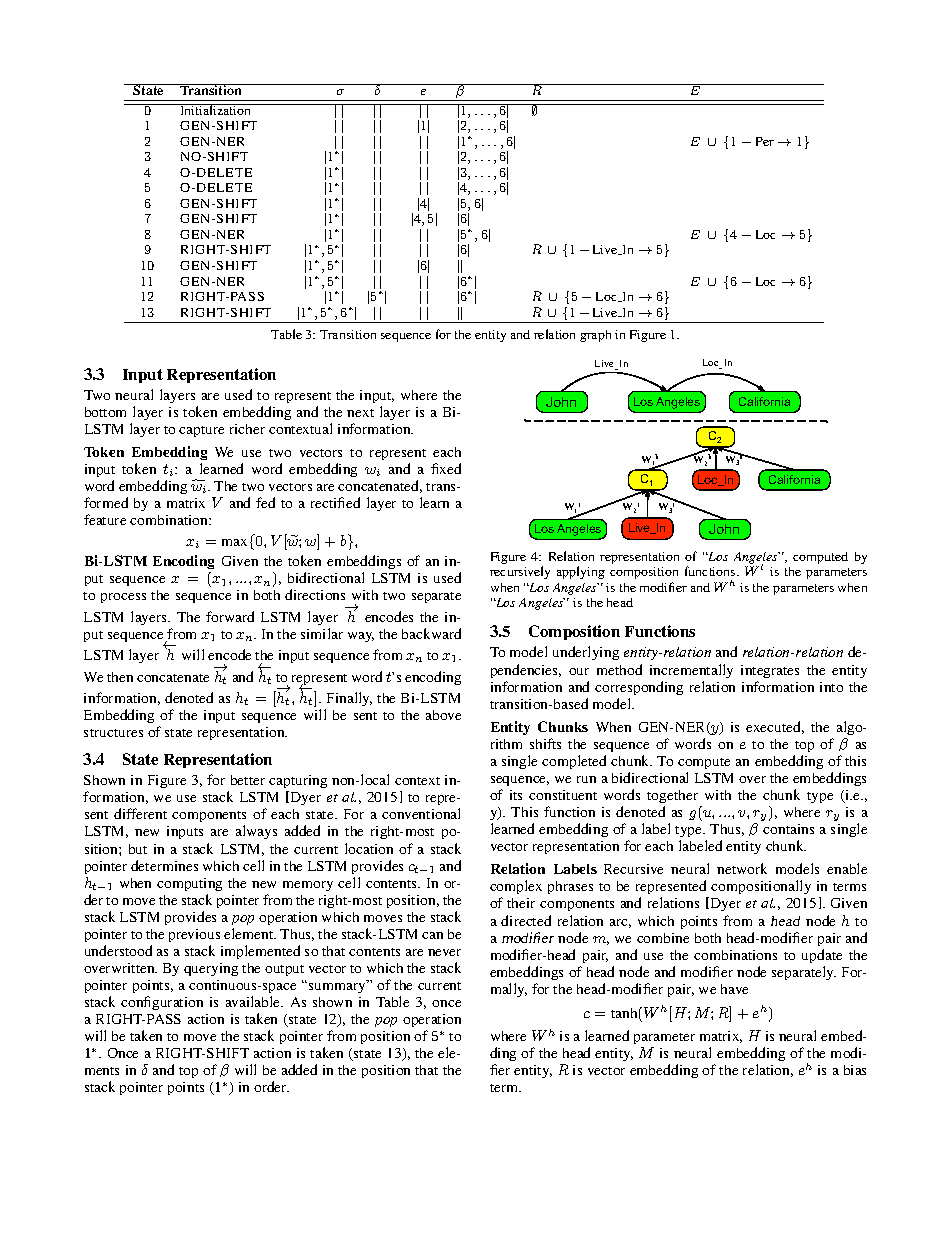  What do you see at coordinates (360, 413) in the document?
I see `next` at bounding box center [360, 413].
